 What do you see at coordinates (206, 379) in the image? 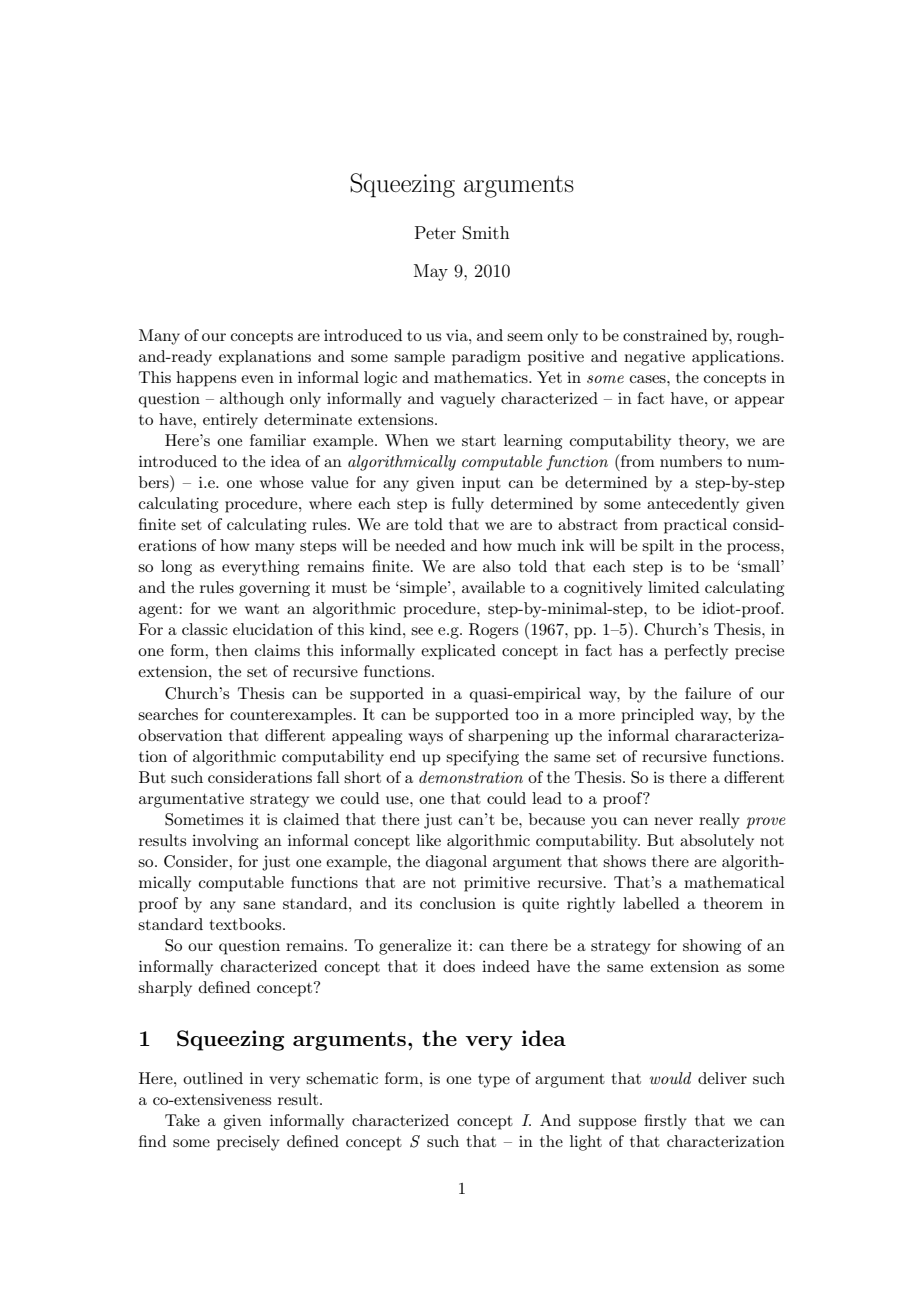
I see `happens` at bounding box center [206, 379].
